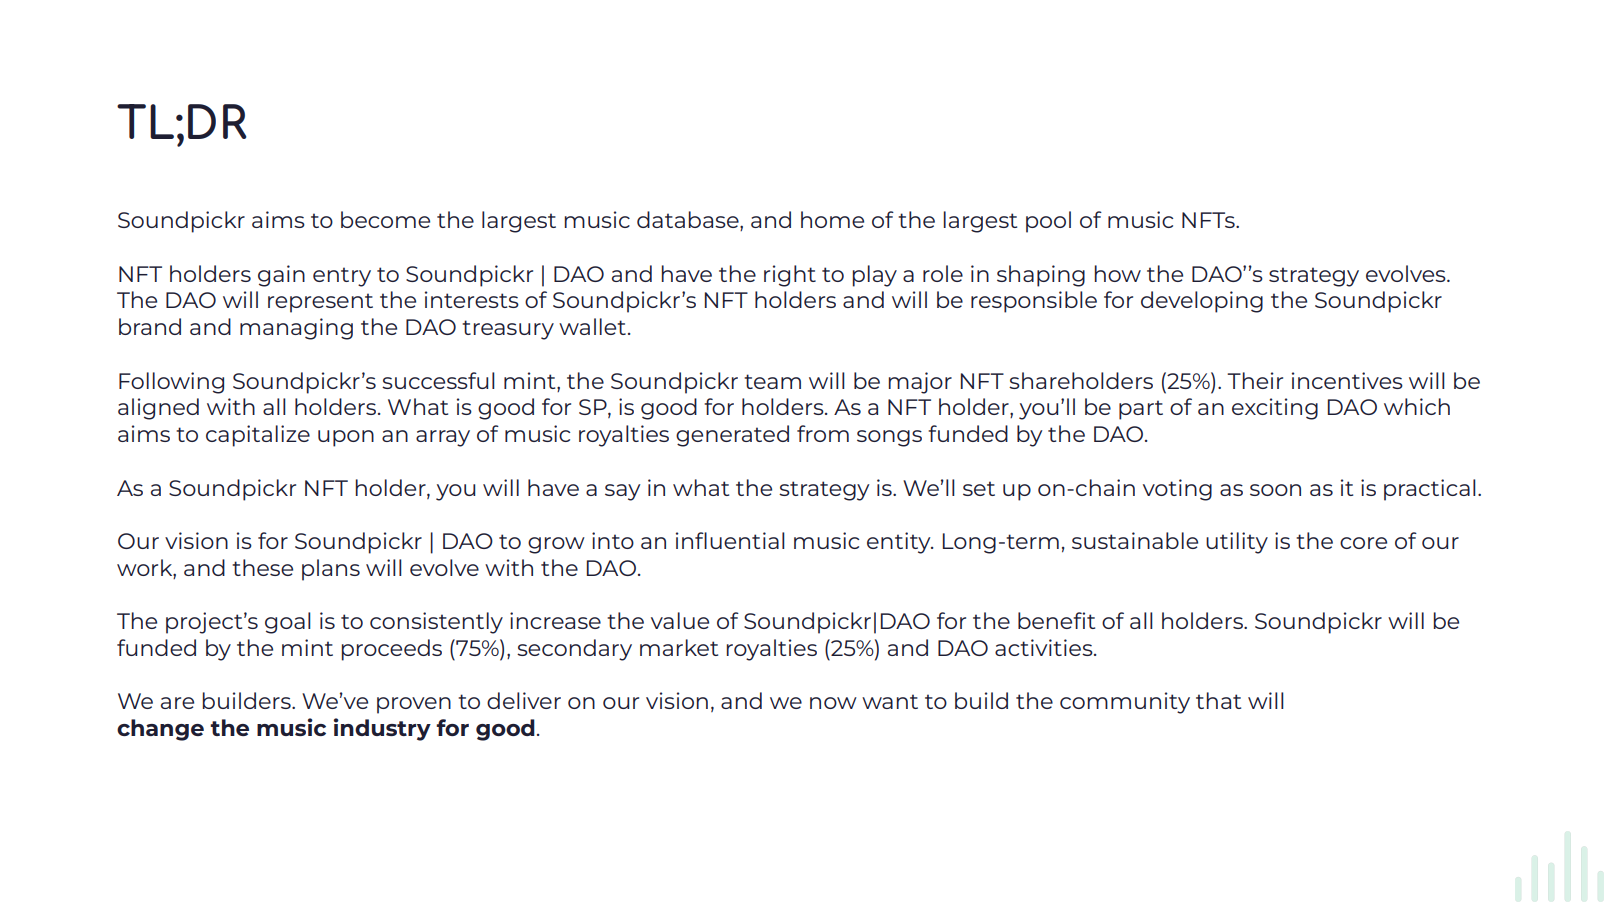  Describe the element at coordinates (622, 492) in the screenshot. I see `say` at that location.
